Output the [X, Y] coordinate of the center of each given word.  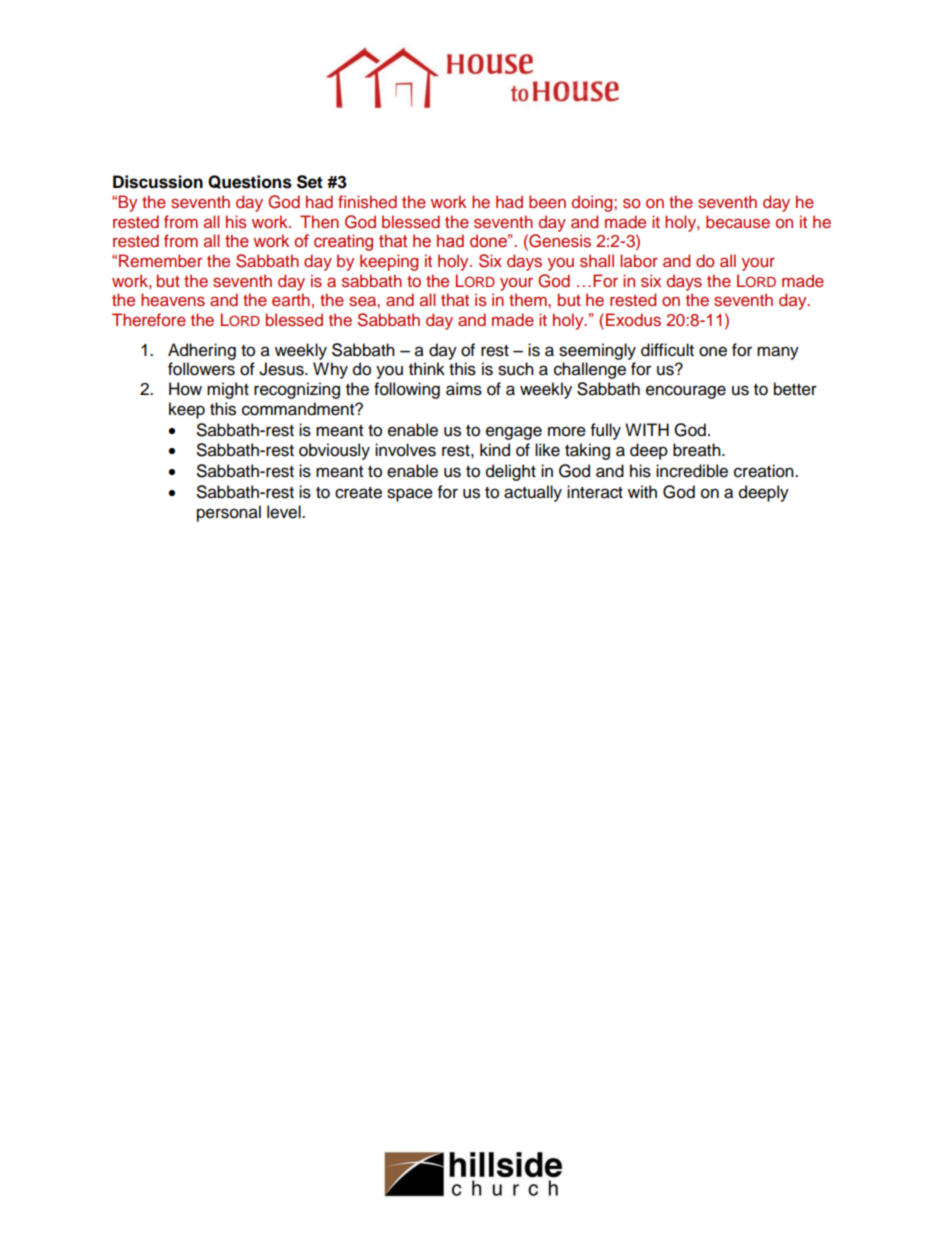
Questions [250, 182]
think [427, 368]
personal [229, 513]
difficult [667, 350]
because [738, 222]
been [547, 201]
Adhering [202, 351]
